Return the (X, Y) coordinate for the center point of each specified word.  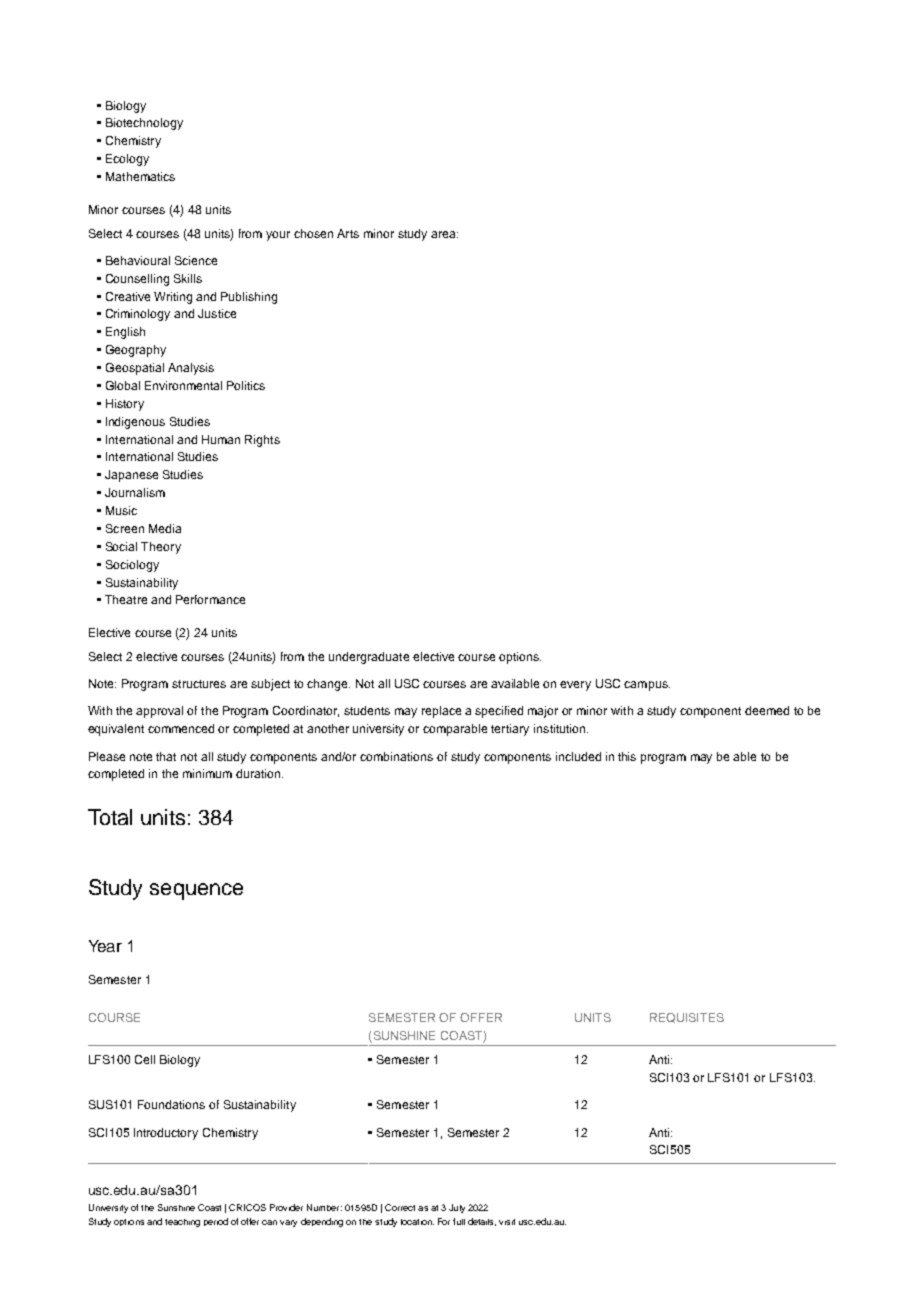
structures (199, 684)
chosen (313, 233)
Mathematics (140, 176)
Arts (348, 233)
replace (441, 712)
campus (647, 686)
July (457, 1208)
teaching (182, 1223)
